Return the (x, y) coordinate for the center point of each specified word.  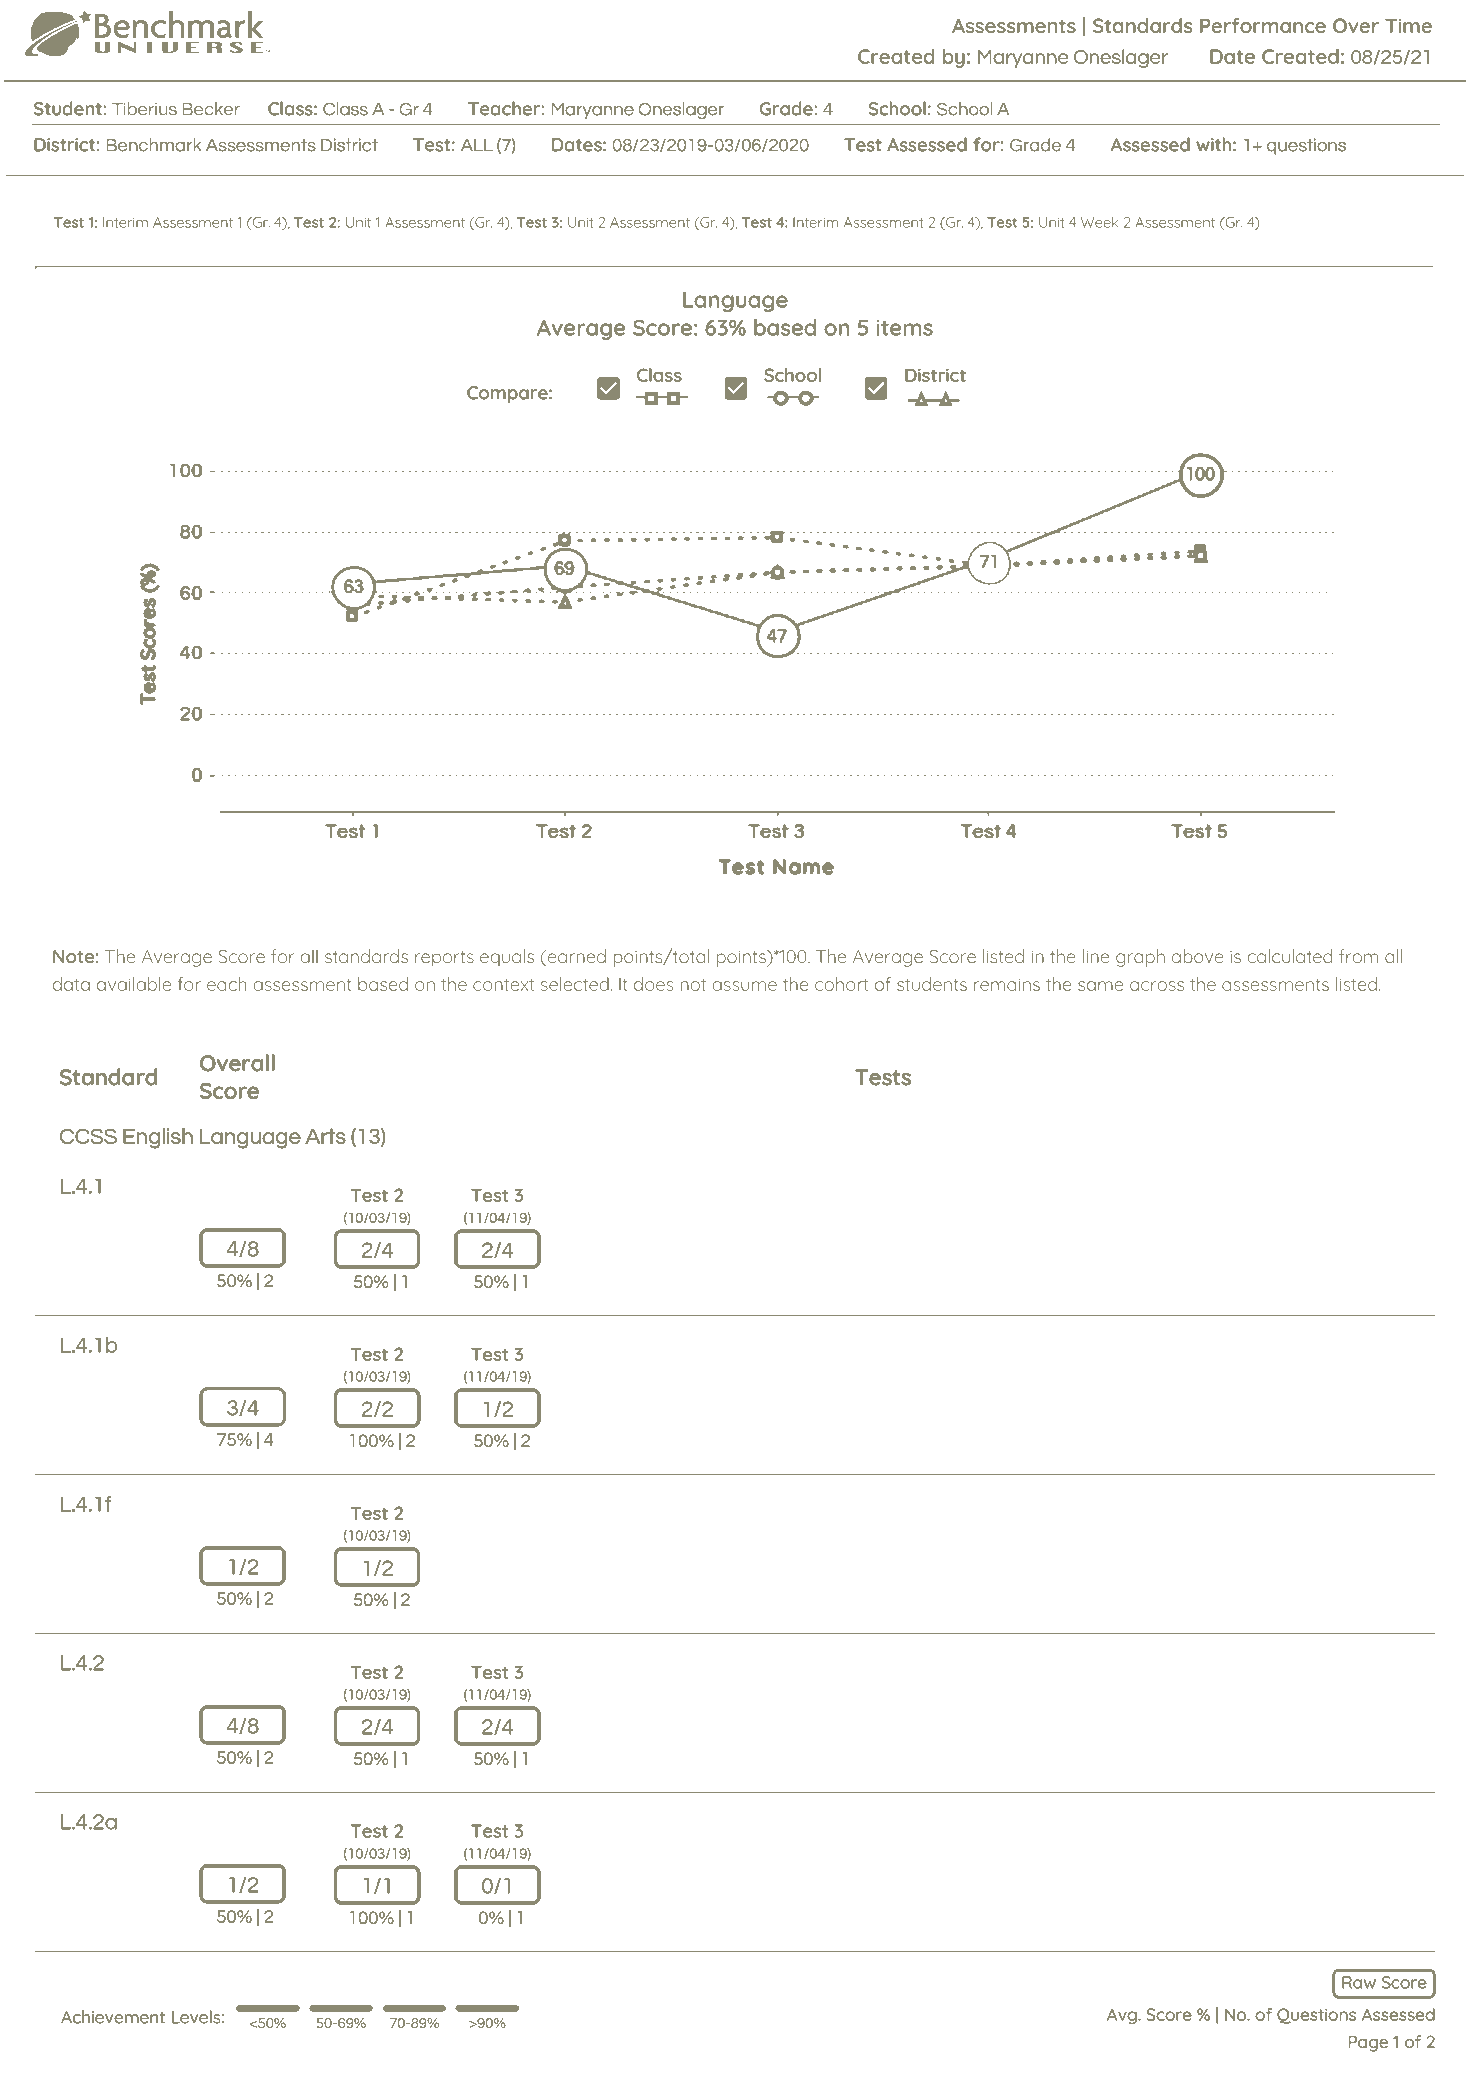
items (905, 328)
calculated (1289, 956)
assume (745, 986)
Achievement (113, 2017)
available (134, 984)
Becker (211, 109)
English (158, 1138)
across (1157, 986)
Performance (1263, 25)
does (653, 984)
